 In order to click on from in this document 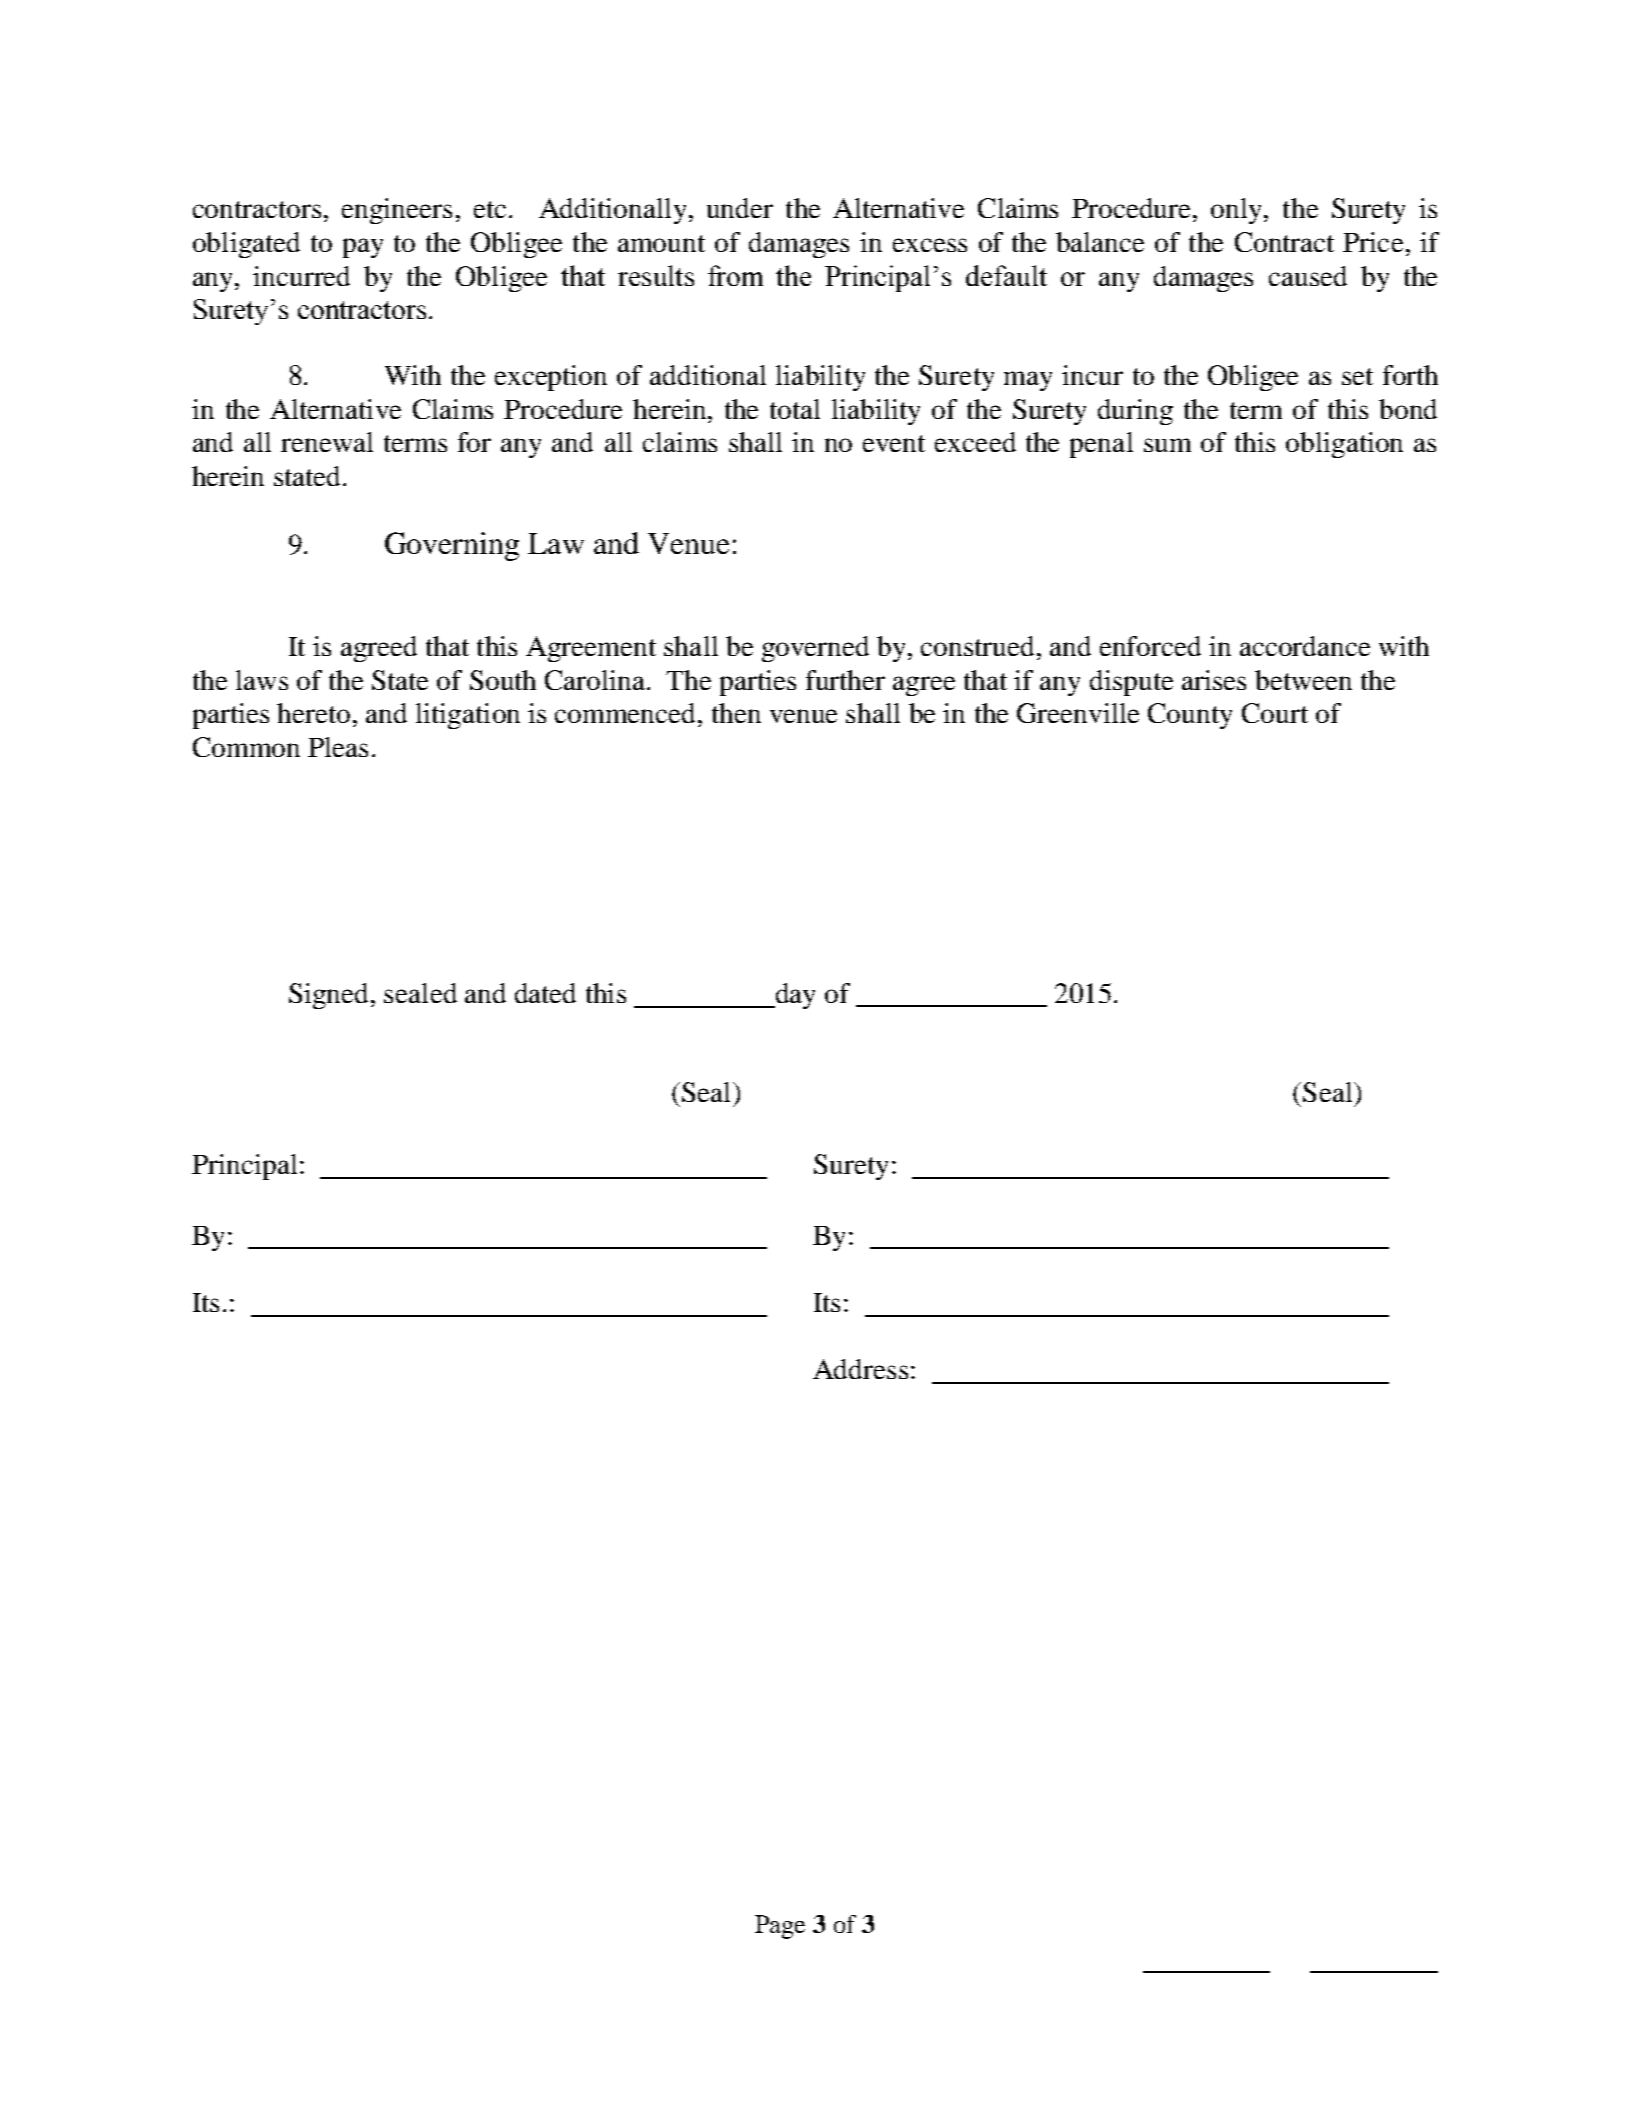, I will do `click(735, 275)`.
